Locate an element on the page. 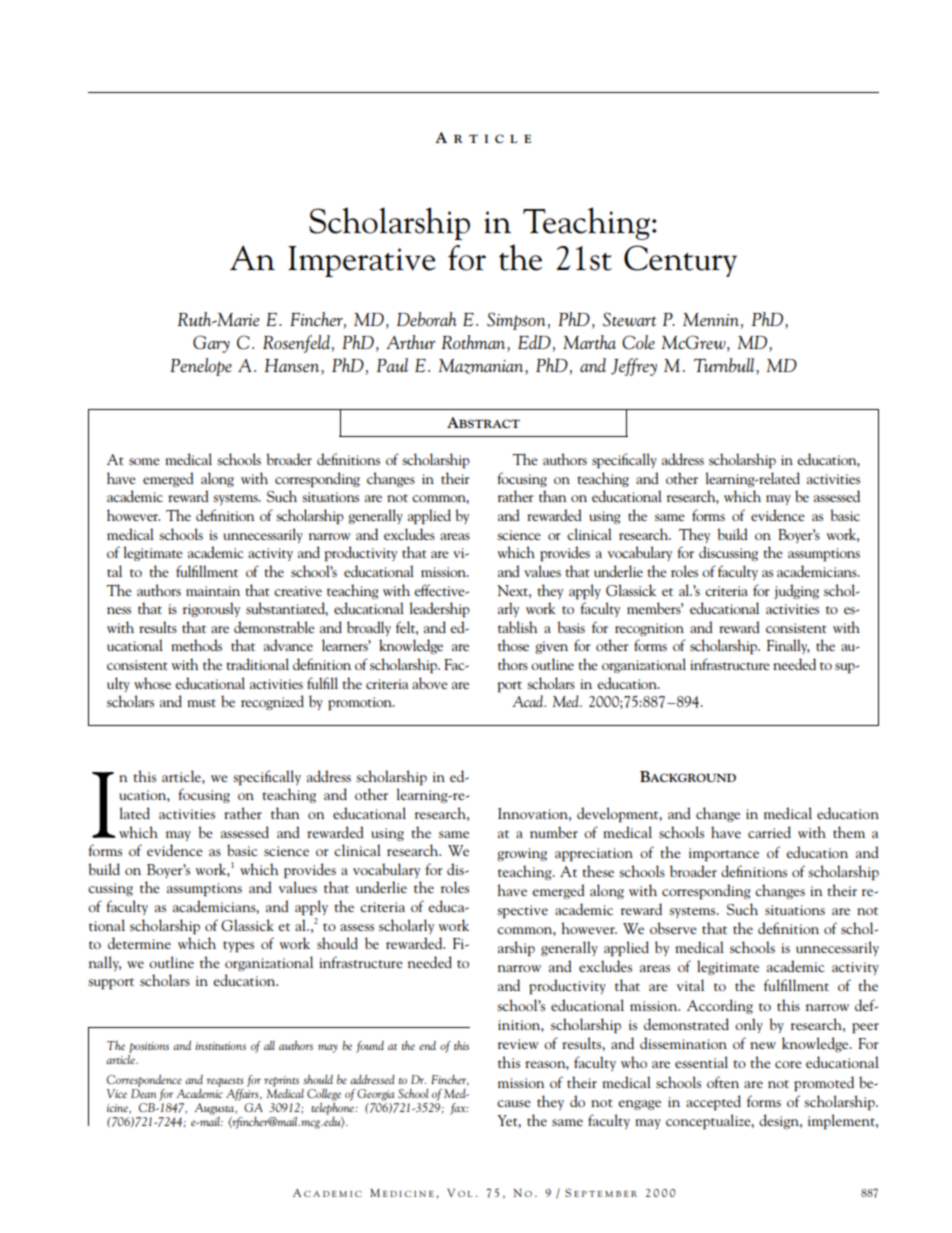  above is located at coordinates (430, 683).
